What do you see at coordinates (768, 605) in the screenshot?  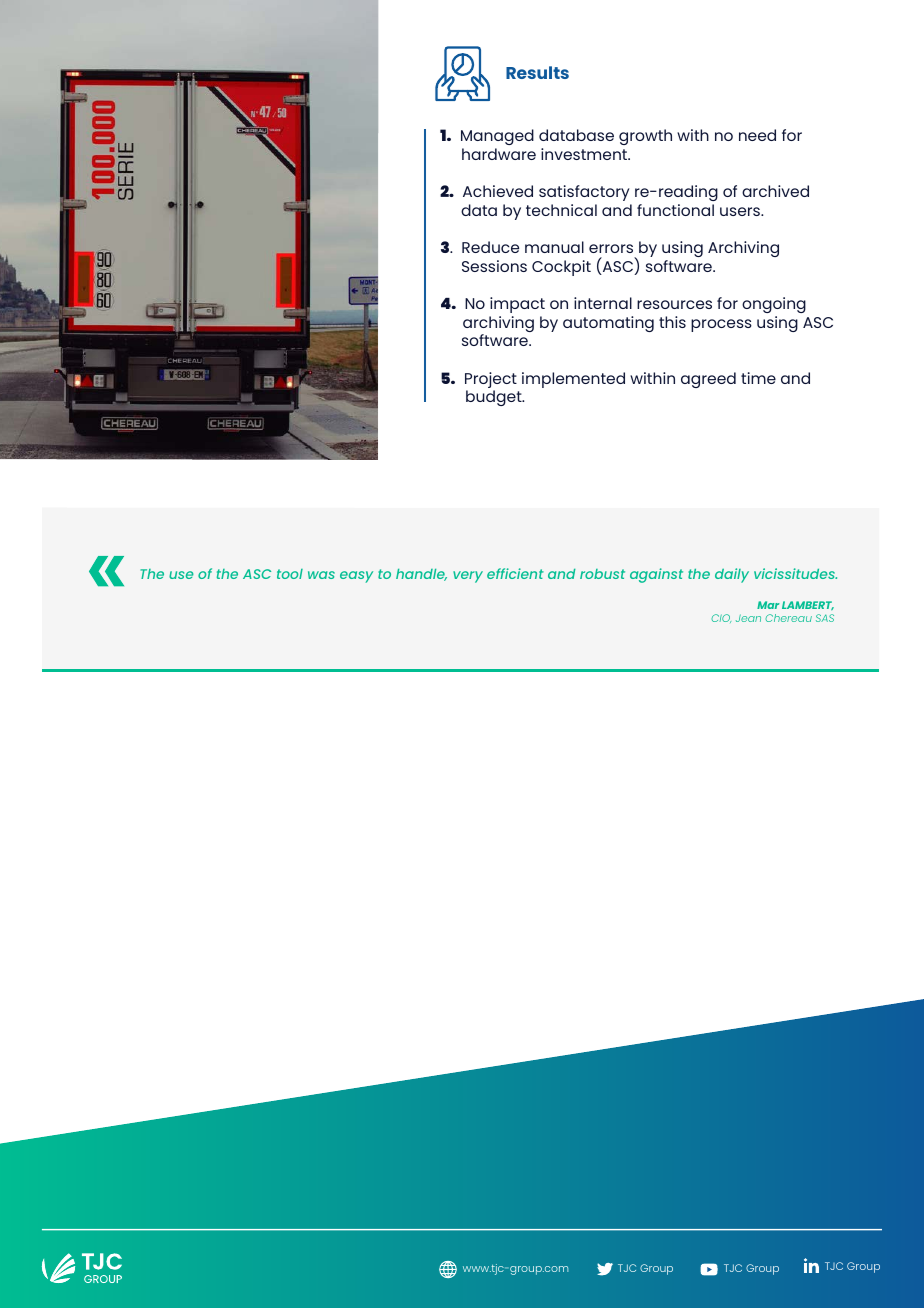 I see `Mar` at bounding box center [768, 605].
